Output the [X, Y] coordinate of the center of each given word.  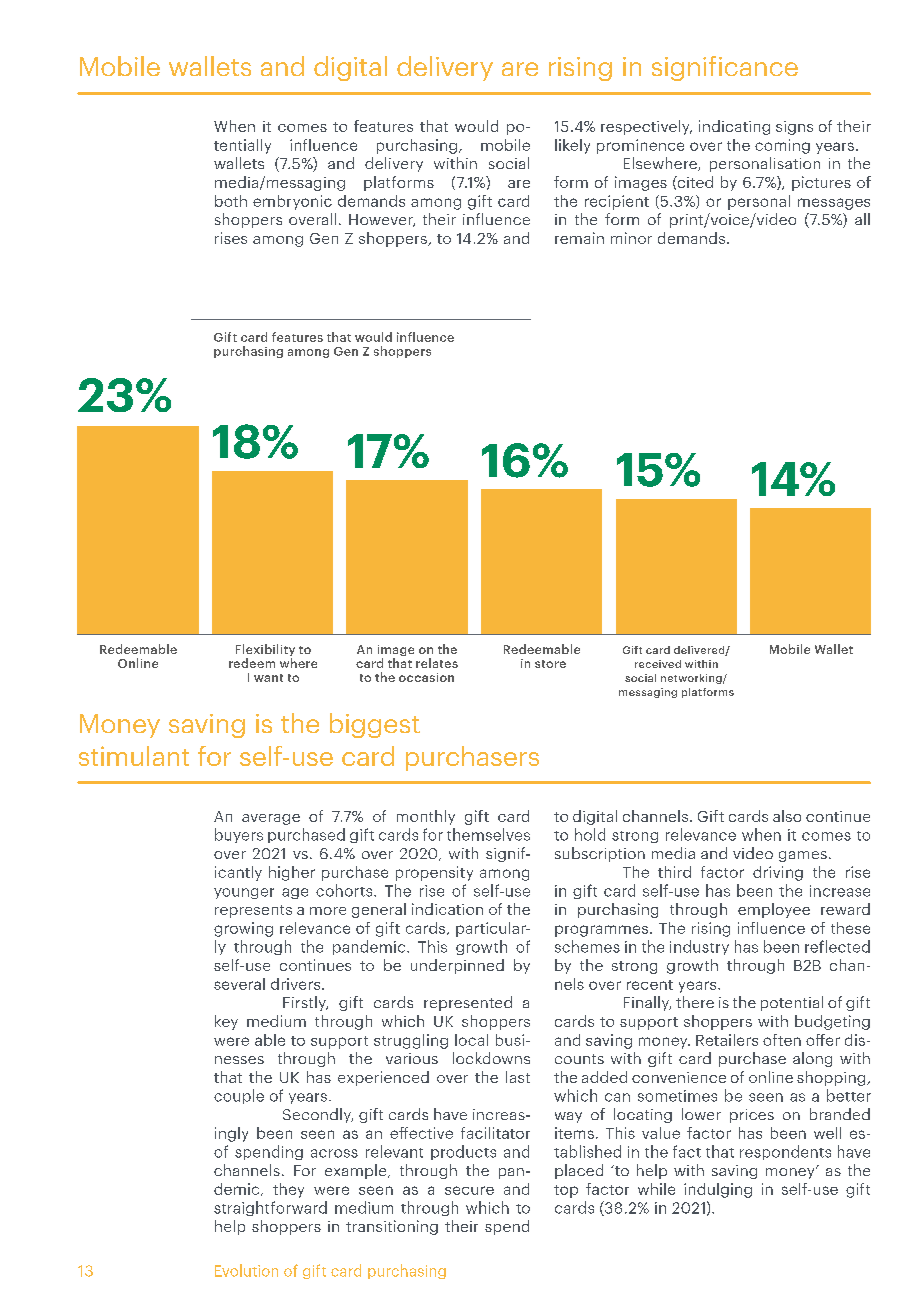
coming [782, 146]
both [231, 201]
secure [469, 1190]
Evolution [246, 1270]
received [658, 664]
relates [437, 663]
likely [572, 146]
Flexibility [265, 651]
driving [778, 873]
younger [244, 893]
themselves [488, 834]
